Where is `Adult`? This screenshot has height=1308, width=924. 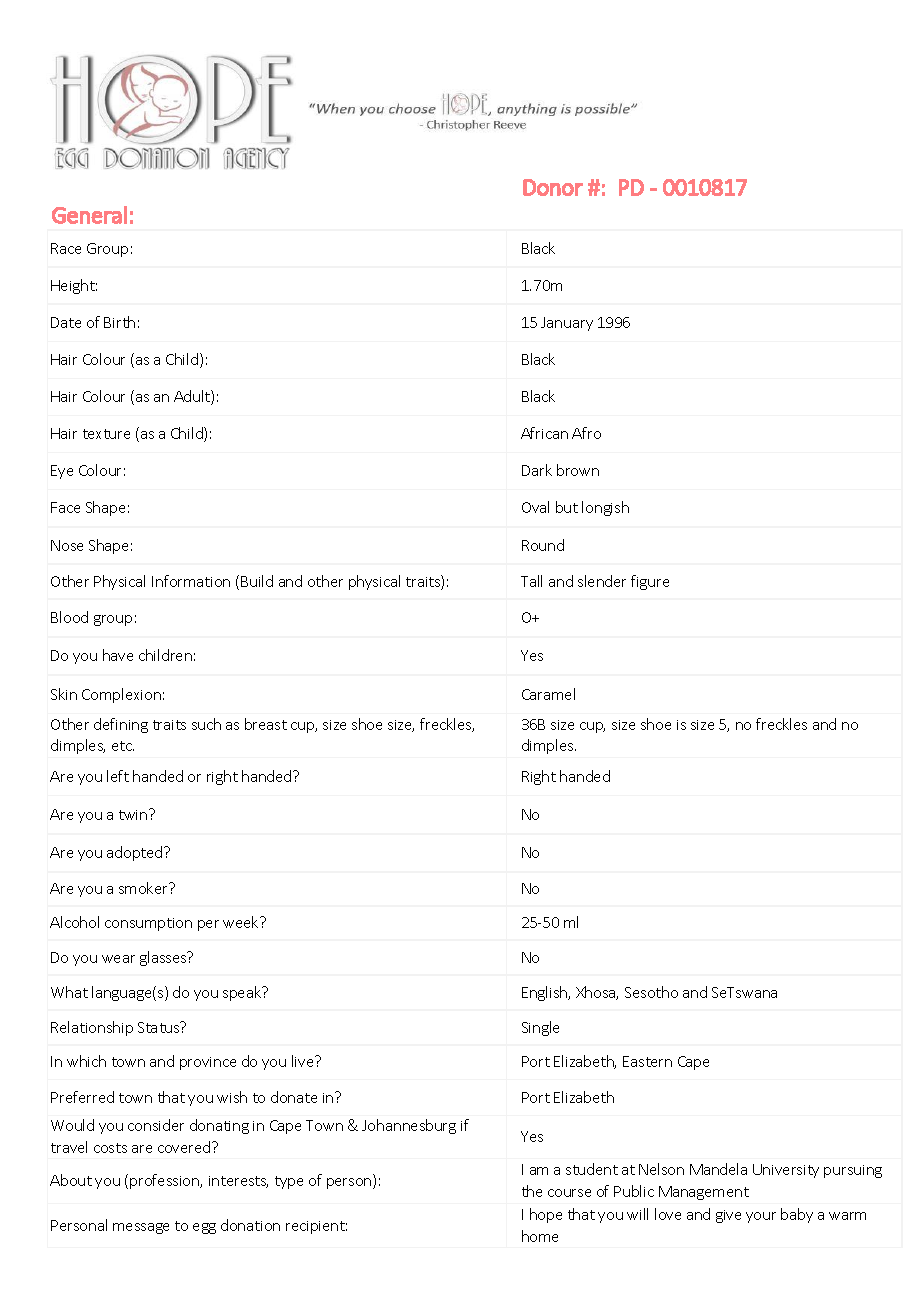 Adult is located at coordinates (193, 397).
